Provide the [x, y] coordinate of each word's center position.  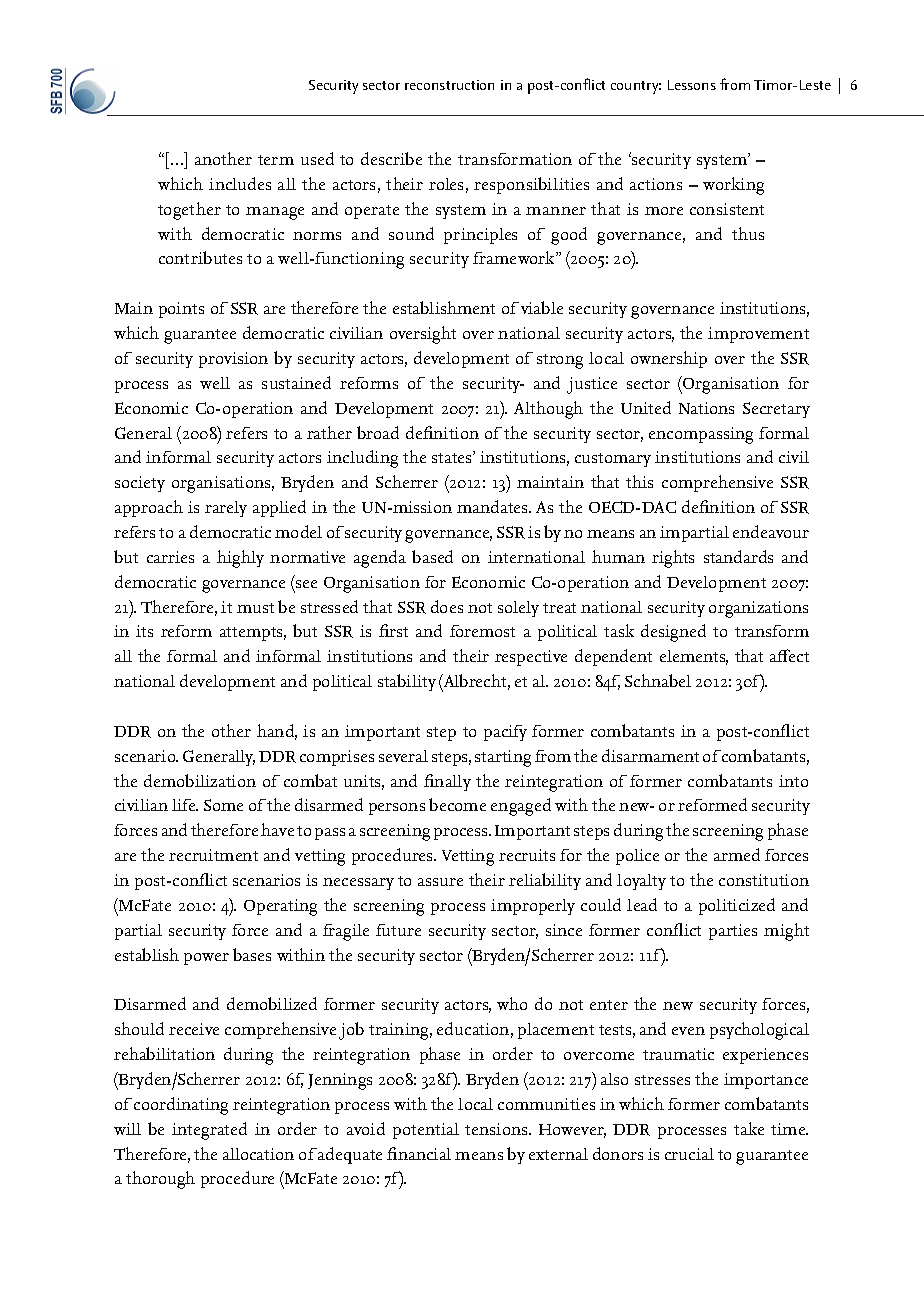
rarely [226, 509]
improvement [758, 335]
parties [733, 932]
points [181, 310]
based [432, 556]
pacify [505, 733]
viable [542, 307]
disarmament [650, 755]
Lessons [692, 85]
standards [738, 556]
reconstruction [449, 85]
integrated [209, 1131]
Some [223, 805]
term [276, 160]
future [398, 930]
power [206, 959]
